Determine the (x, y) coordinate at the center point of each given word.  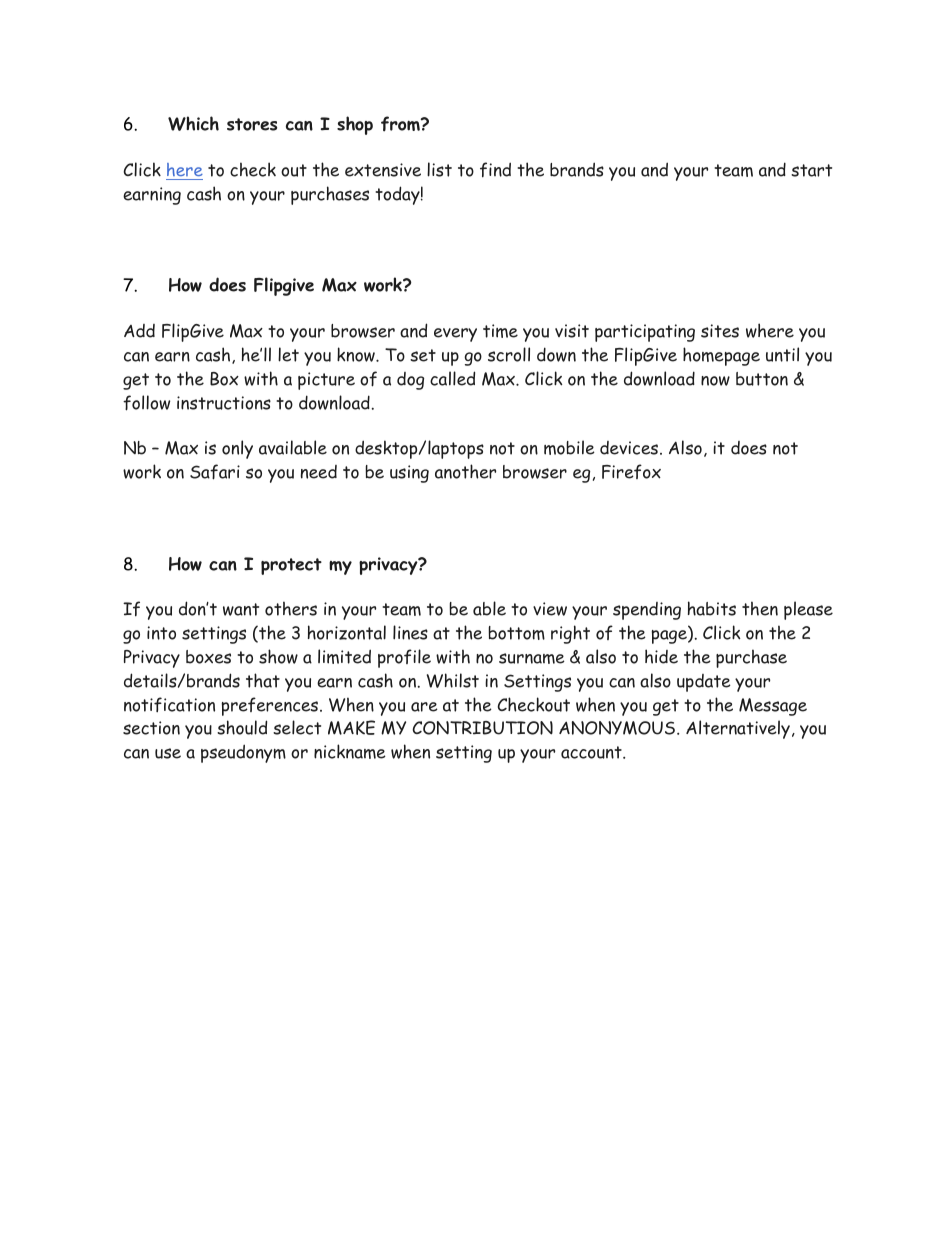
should (242, 727)
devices (630, 448)
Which (193, 123)
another (465, 471)
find (495, 170)
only (237, 449)
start (811, 170)
